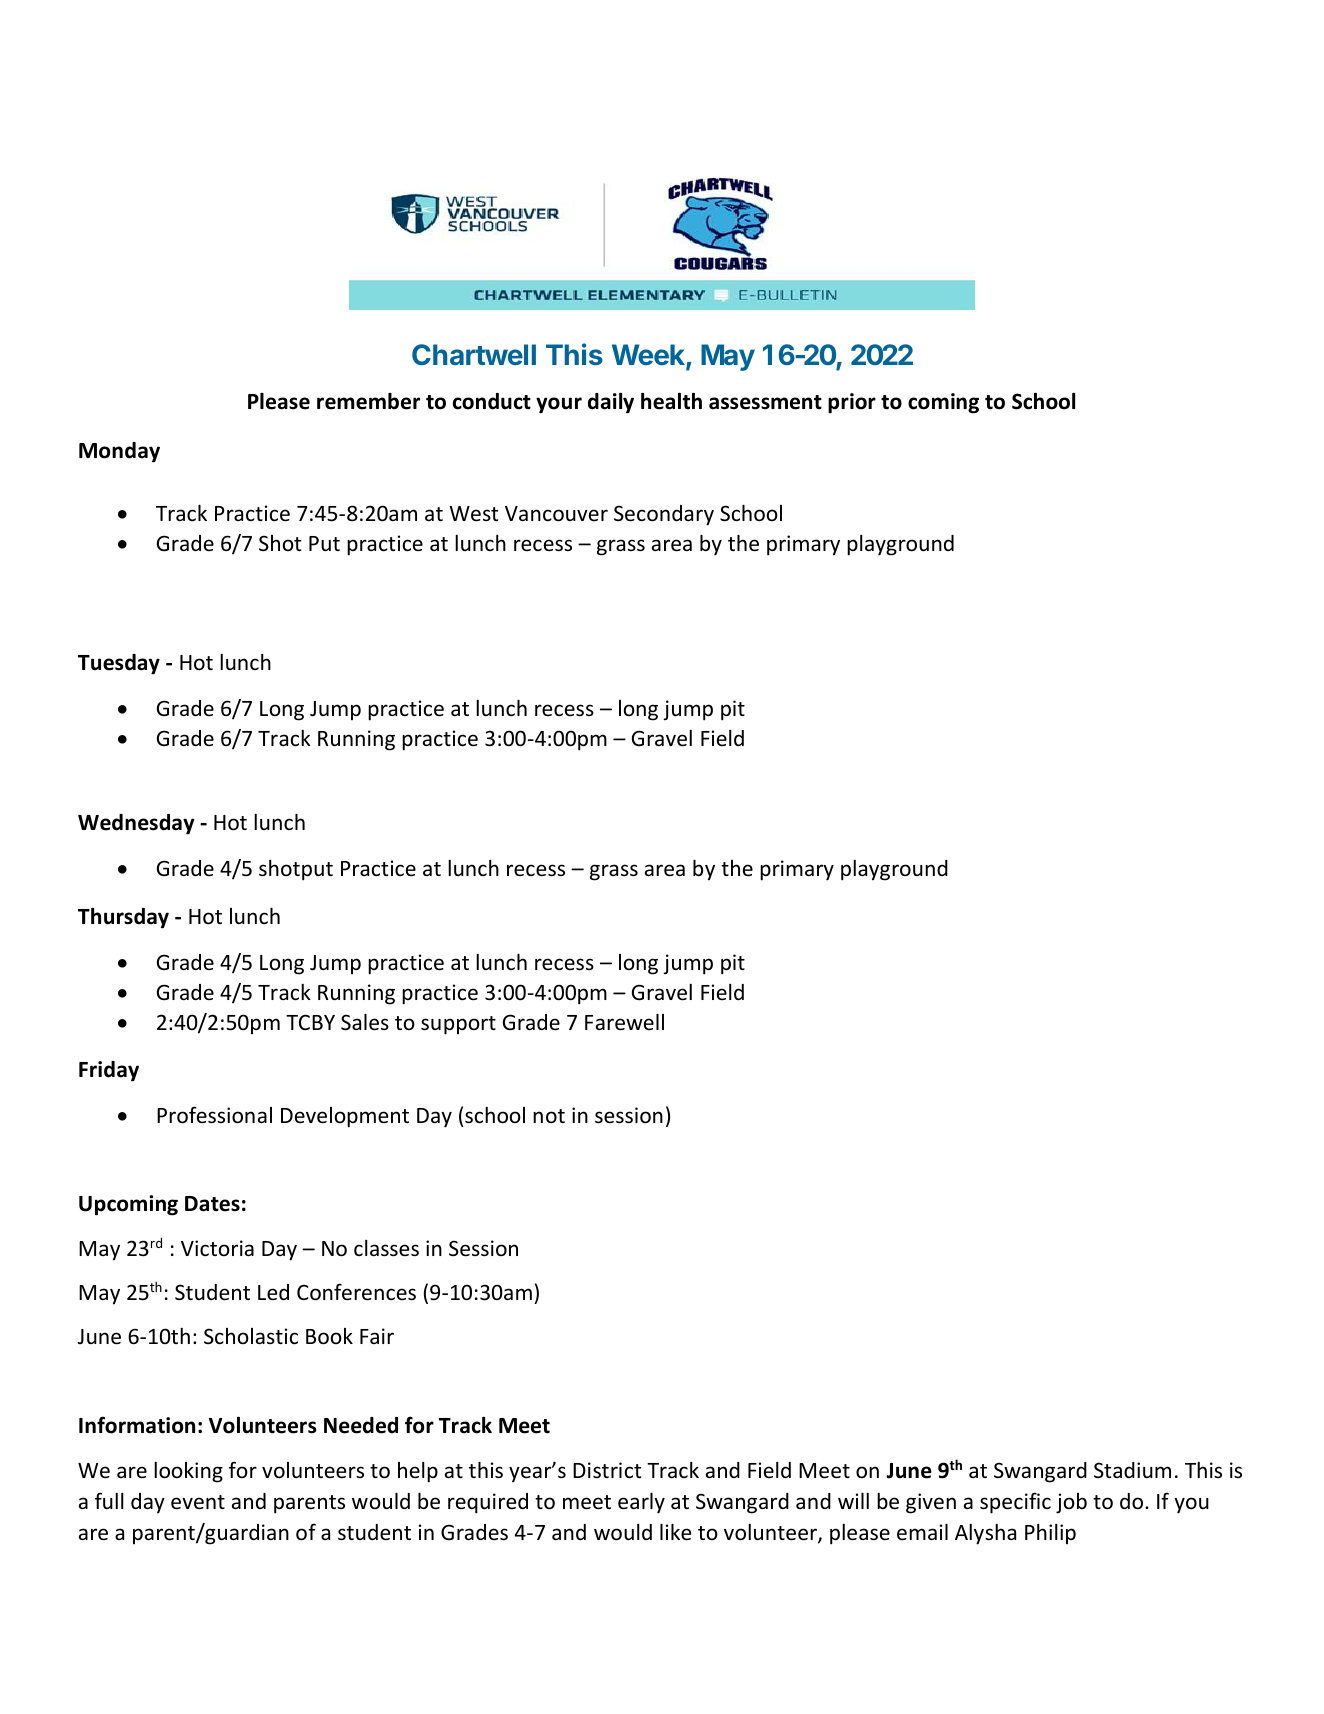  What do you see at coordinates (198, 1502) in the screenshot?
I see `event` at bounding box center [198, 1502].
